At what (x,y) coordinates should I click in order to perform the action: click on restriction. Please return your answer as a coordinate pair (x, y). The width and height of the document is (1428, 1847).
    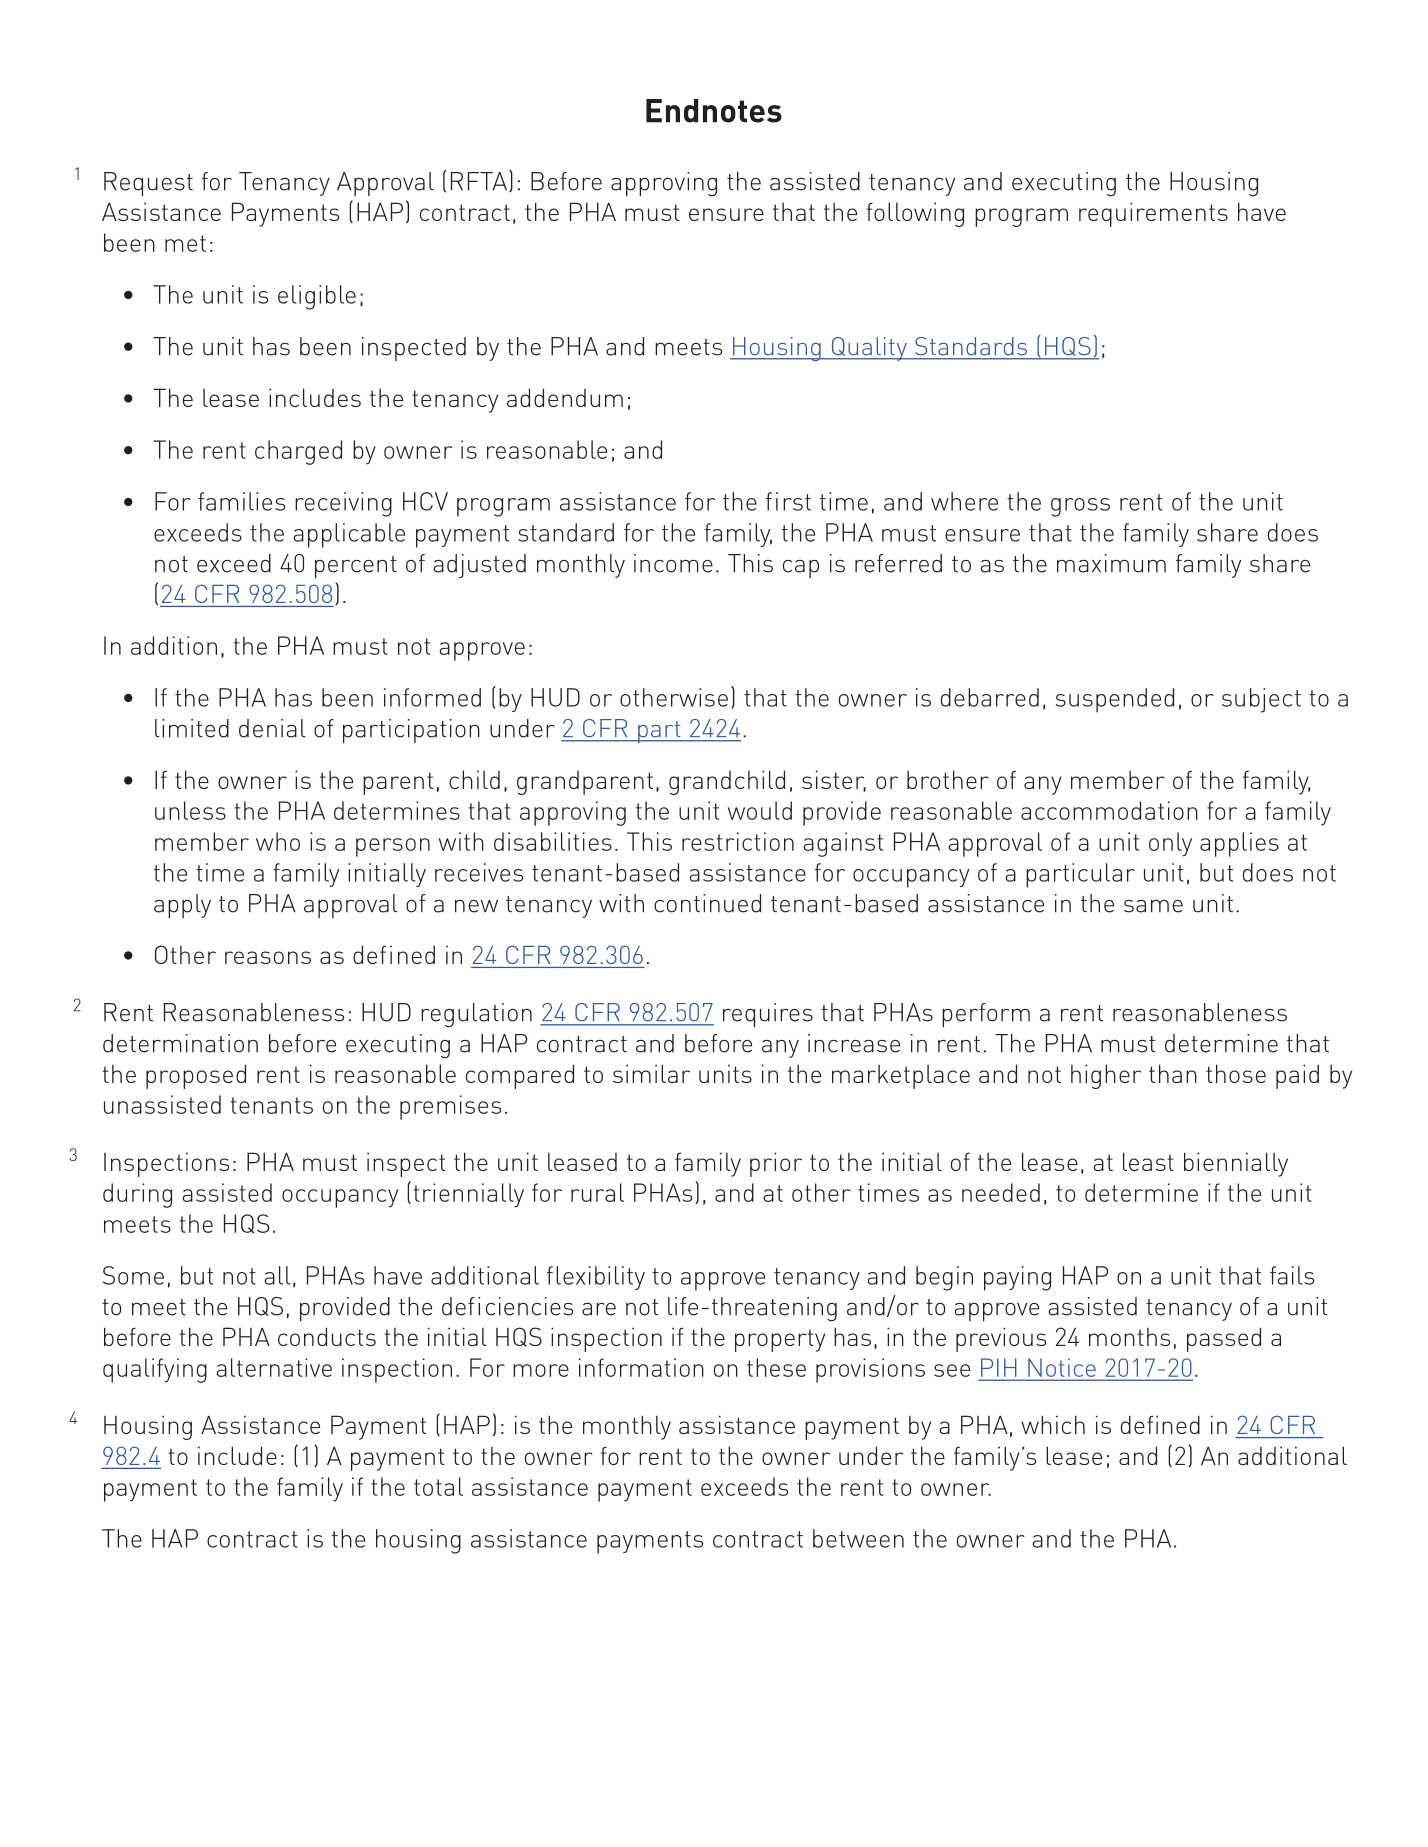
    Looking at the image, I should click on (738, 841).
